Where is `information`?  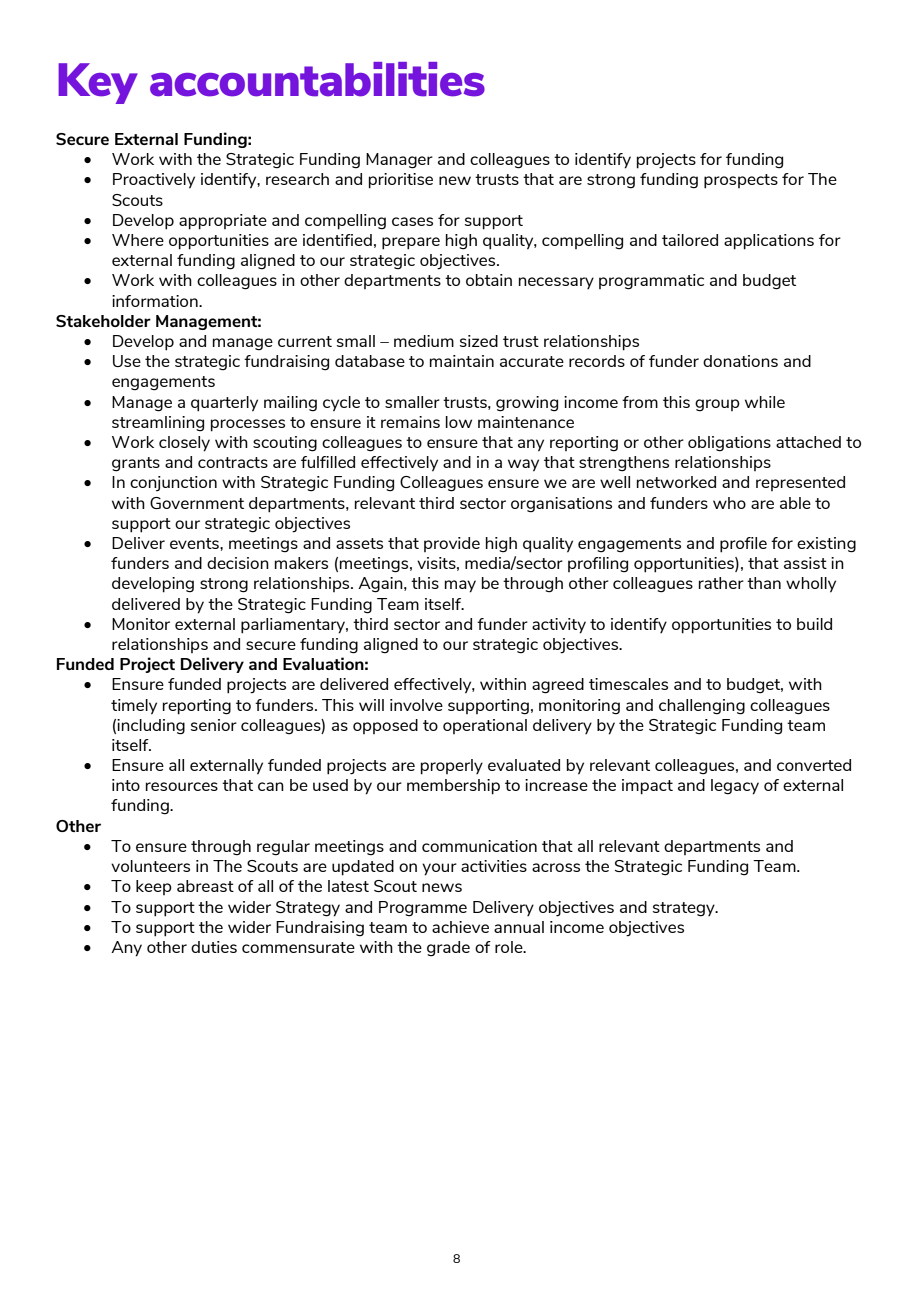 information is located at coordinates (156, 301).
